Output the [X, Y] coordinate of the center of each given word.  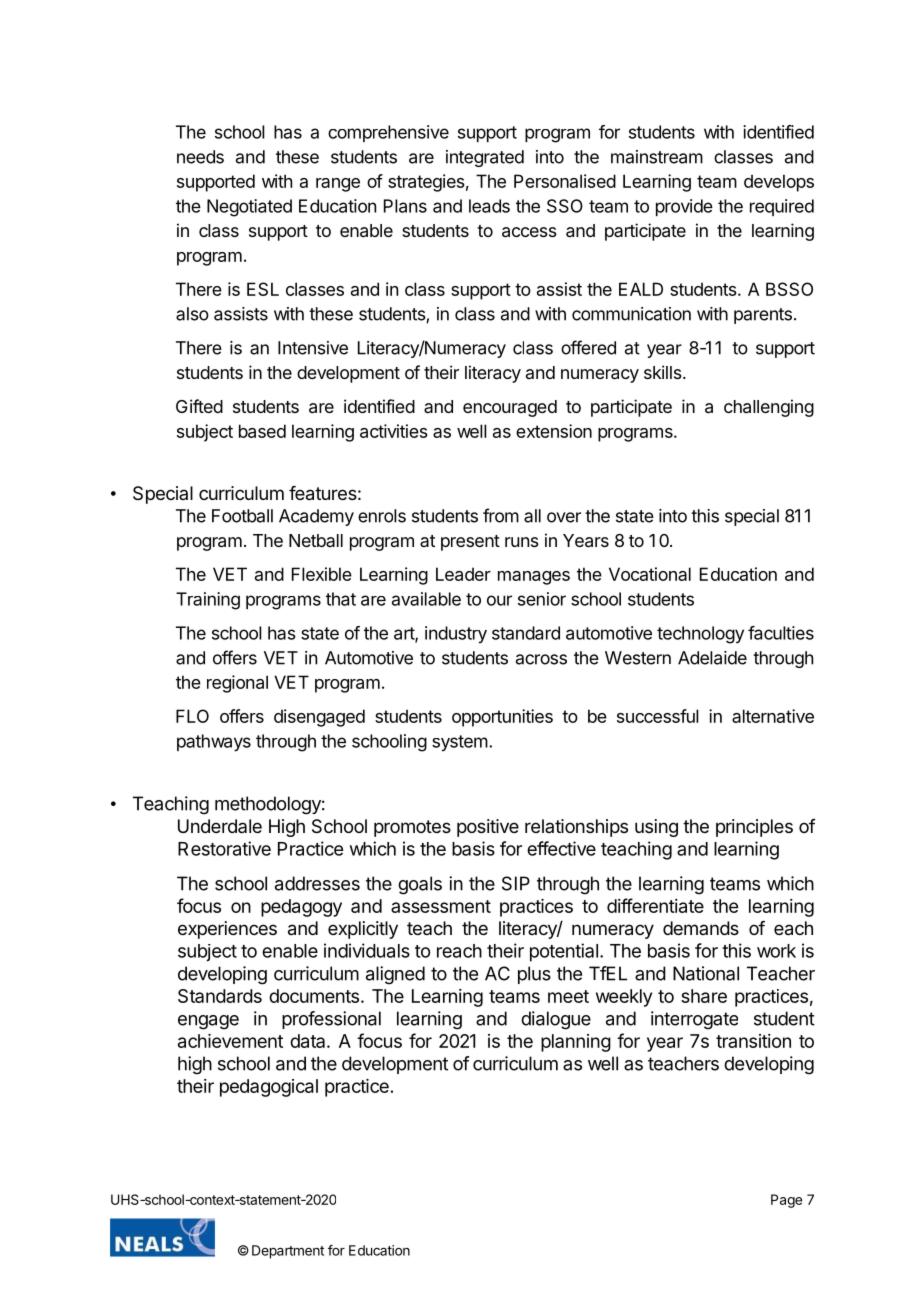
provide [684, 207]
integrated [485, 158]
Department [288, 1252]
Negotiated [249, 208]
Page [786, 1201]
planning [576, 1043]
